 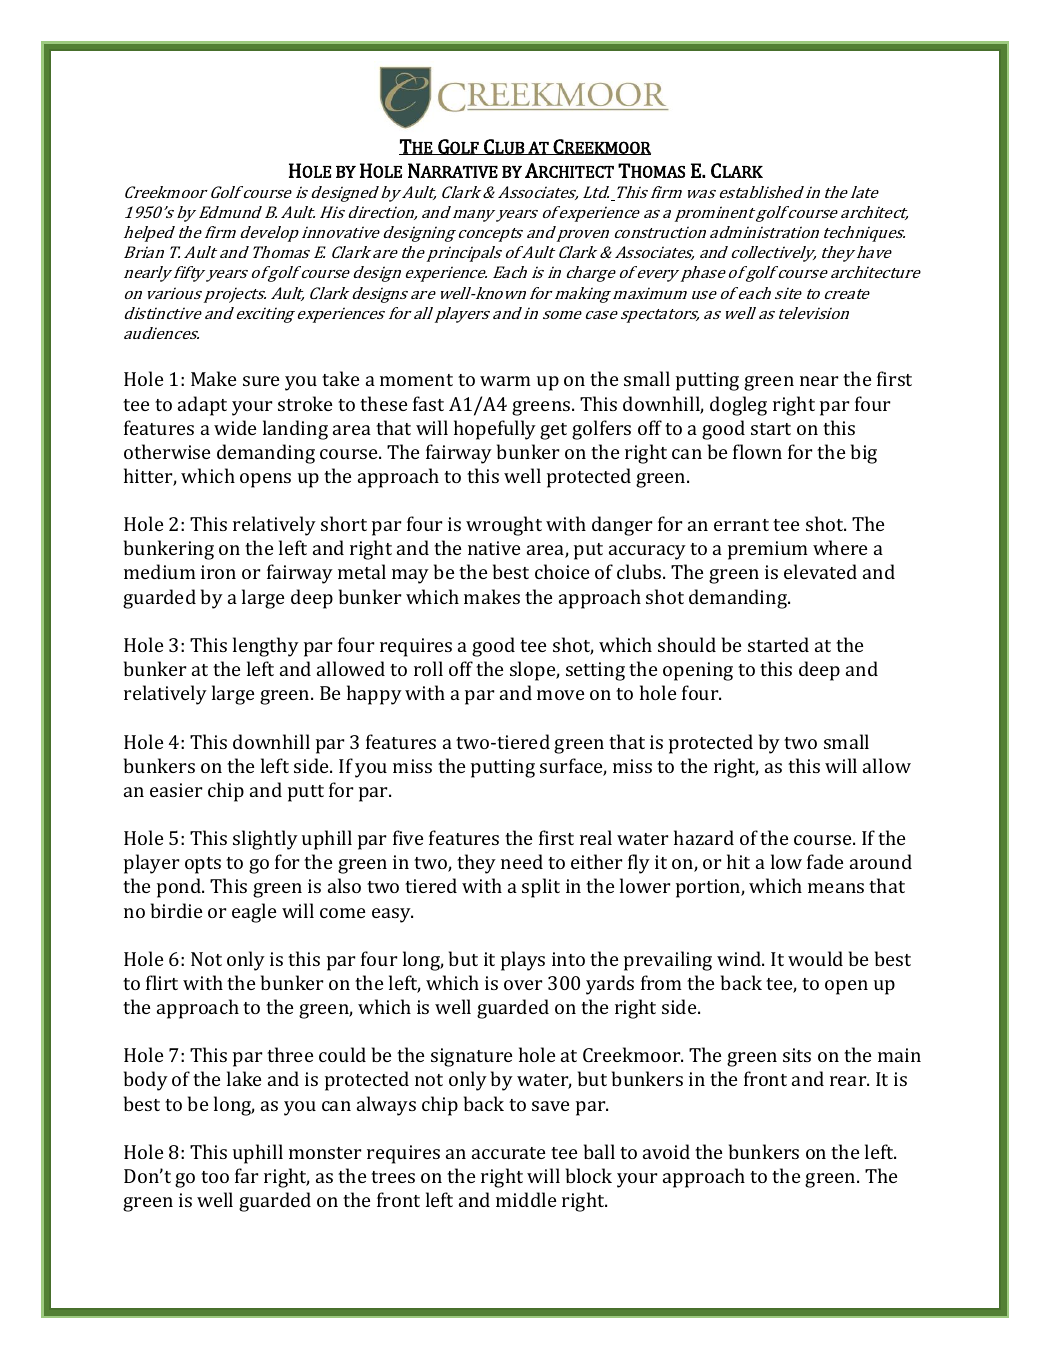 I want to click on far, so click(x=246, y=1175).
